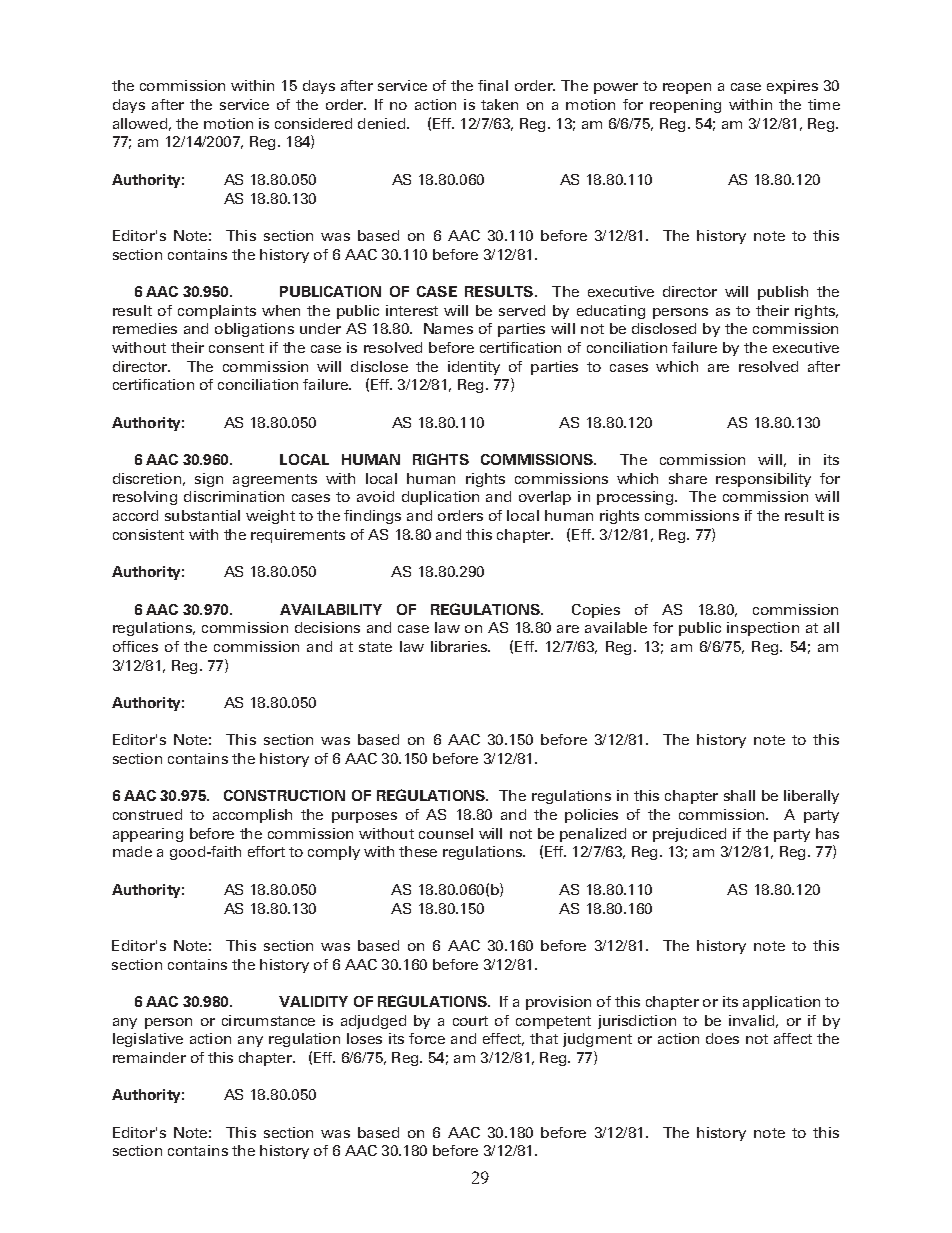  What do you see at coordinates (739, 795) in the document?
I see `shall` at bounding box center [739, 795].
